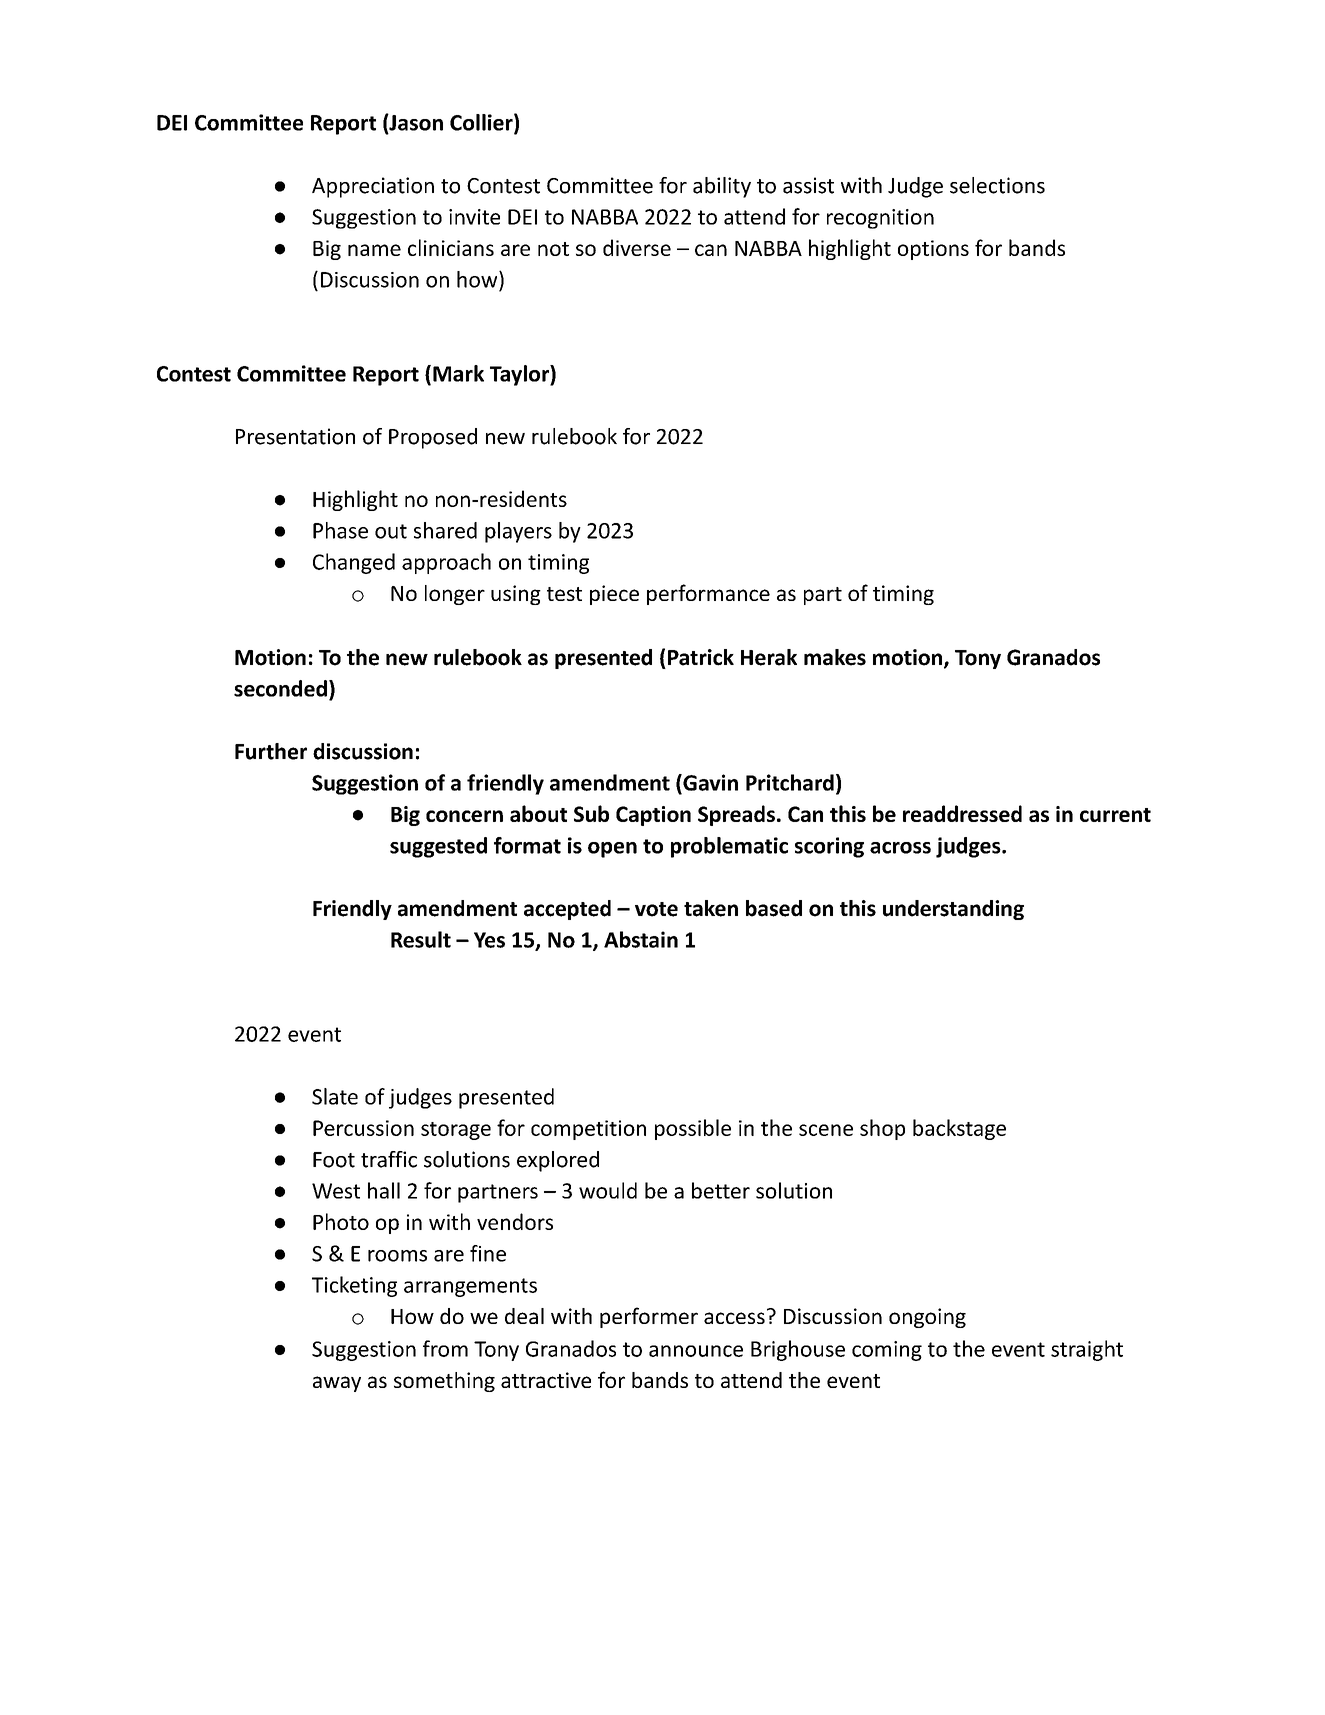 The image size is (1325, 1715). What do you see at coordinates (701, 657) in the page?
I see `Patrick` at bounding box center [701, 657].
